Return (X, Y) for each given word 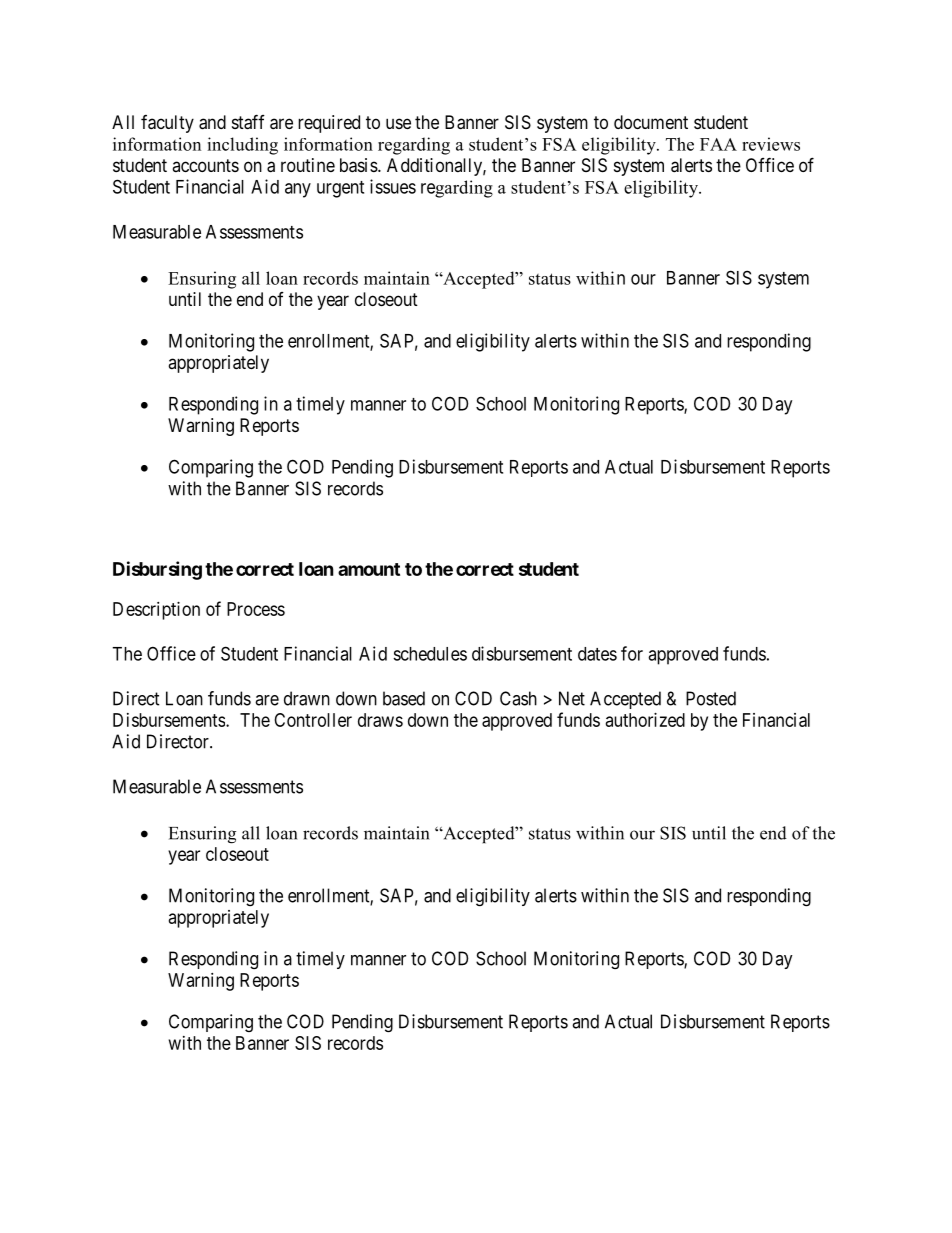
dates (597, 654)
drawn (307, 698)
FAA (718, 144)
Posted (711, 698)
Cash (518, 698)
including (242, 146)
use (398, 123)
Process (256, 609)
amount (369, 569)
